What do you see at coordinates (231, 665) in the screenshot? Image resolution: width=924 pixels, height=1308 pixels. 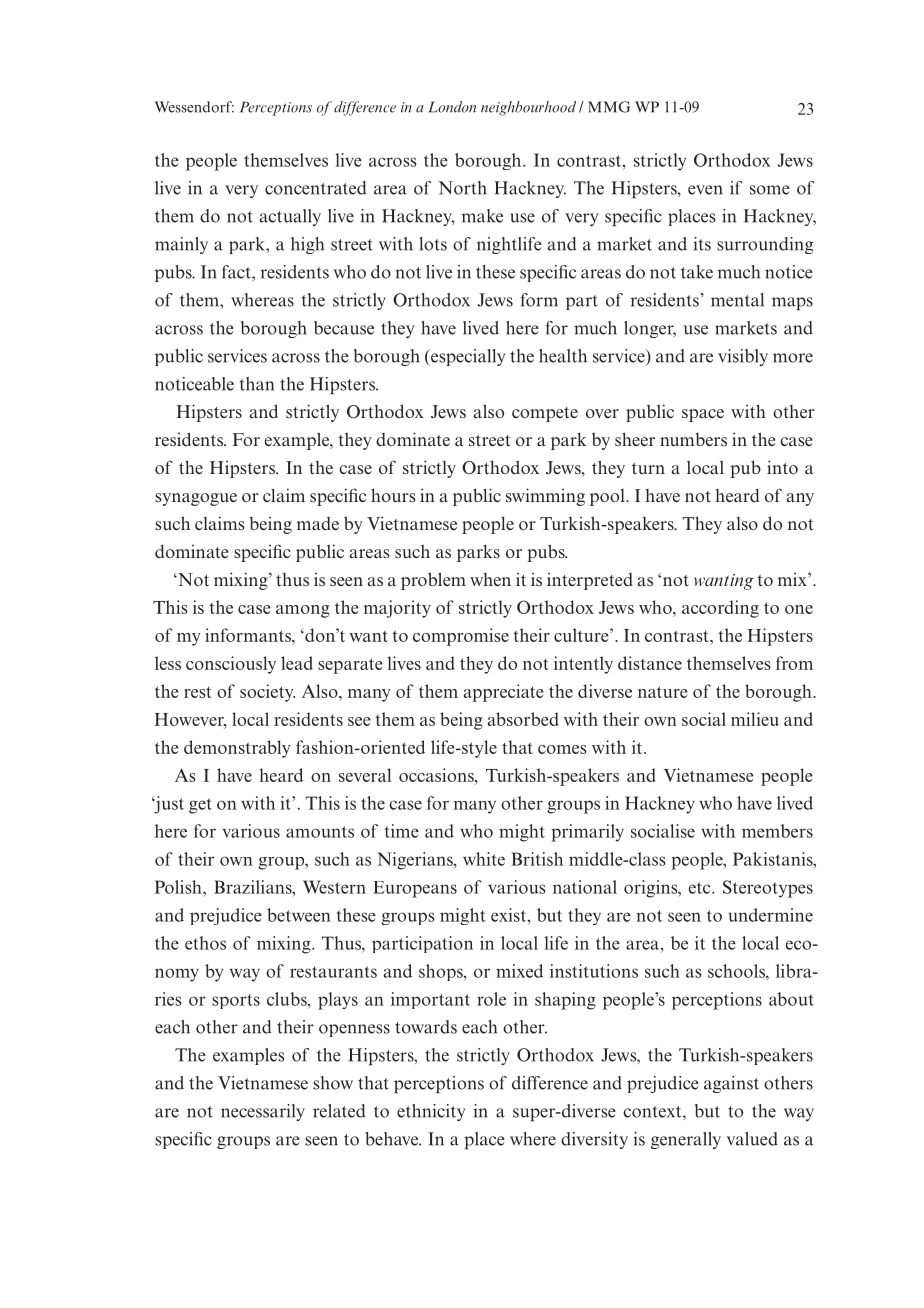 I see `consciously` at bounding box center [231, 665].
